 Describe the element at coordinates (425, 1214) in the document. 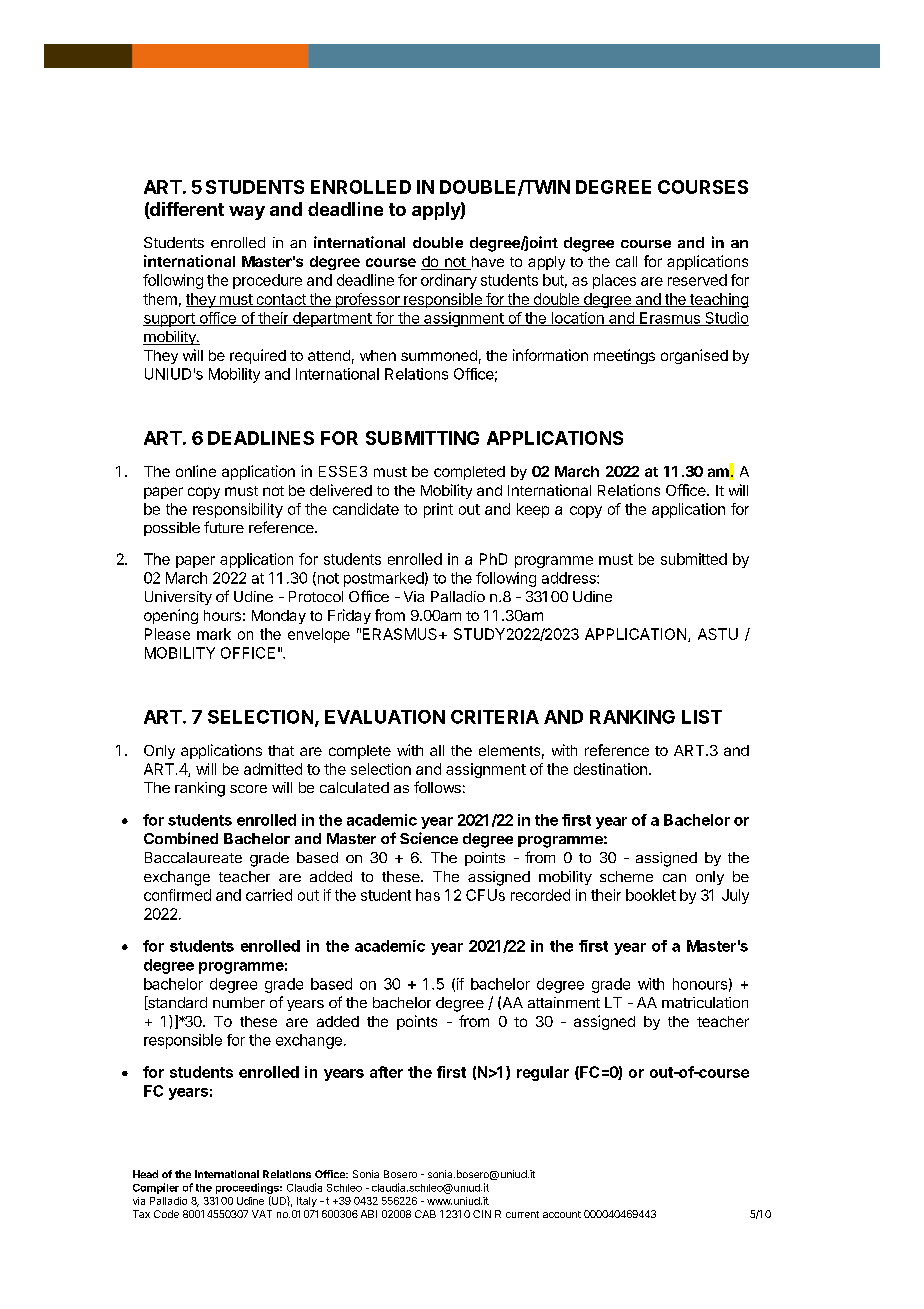

I see `CAB` at that location.
